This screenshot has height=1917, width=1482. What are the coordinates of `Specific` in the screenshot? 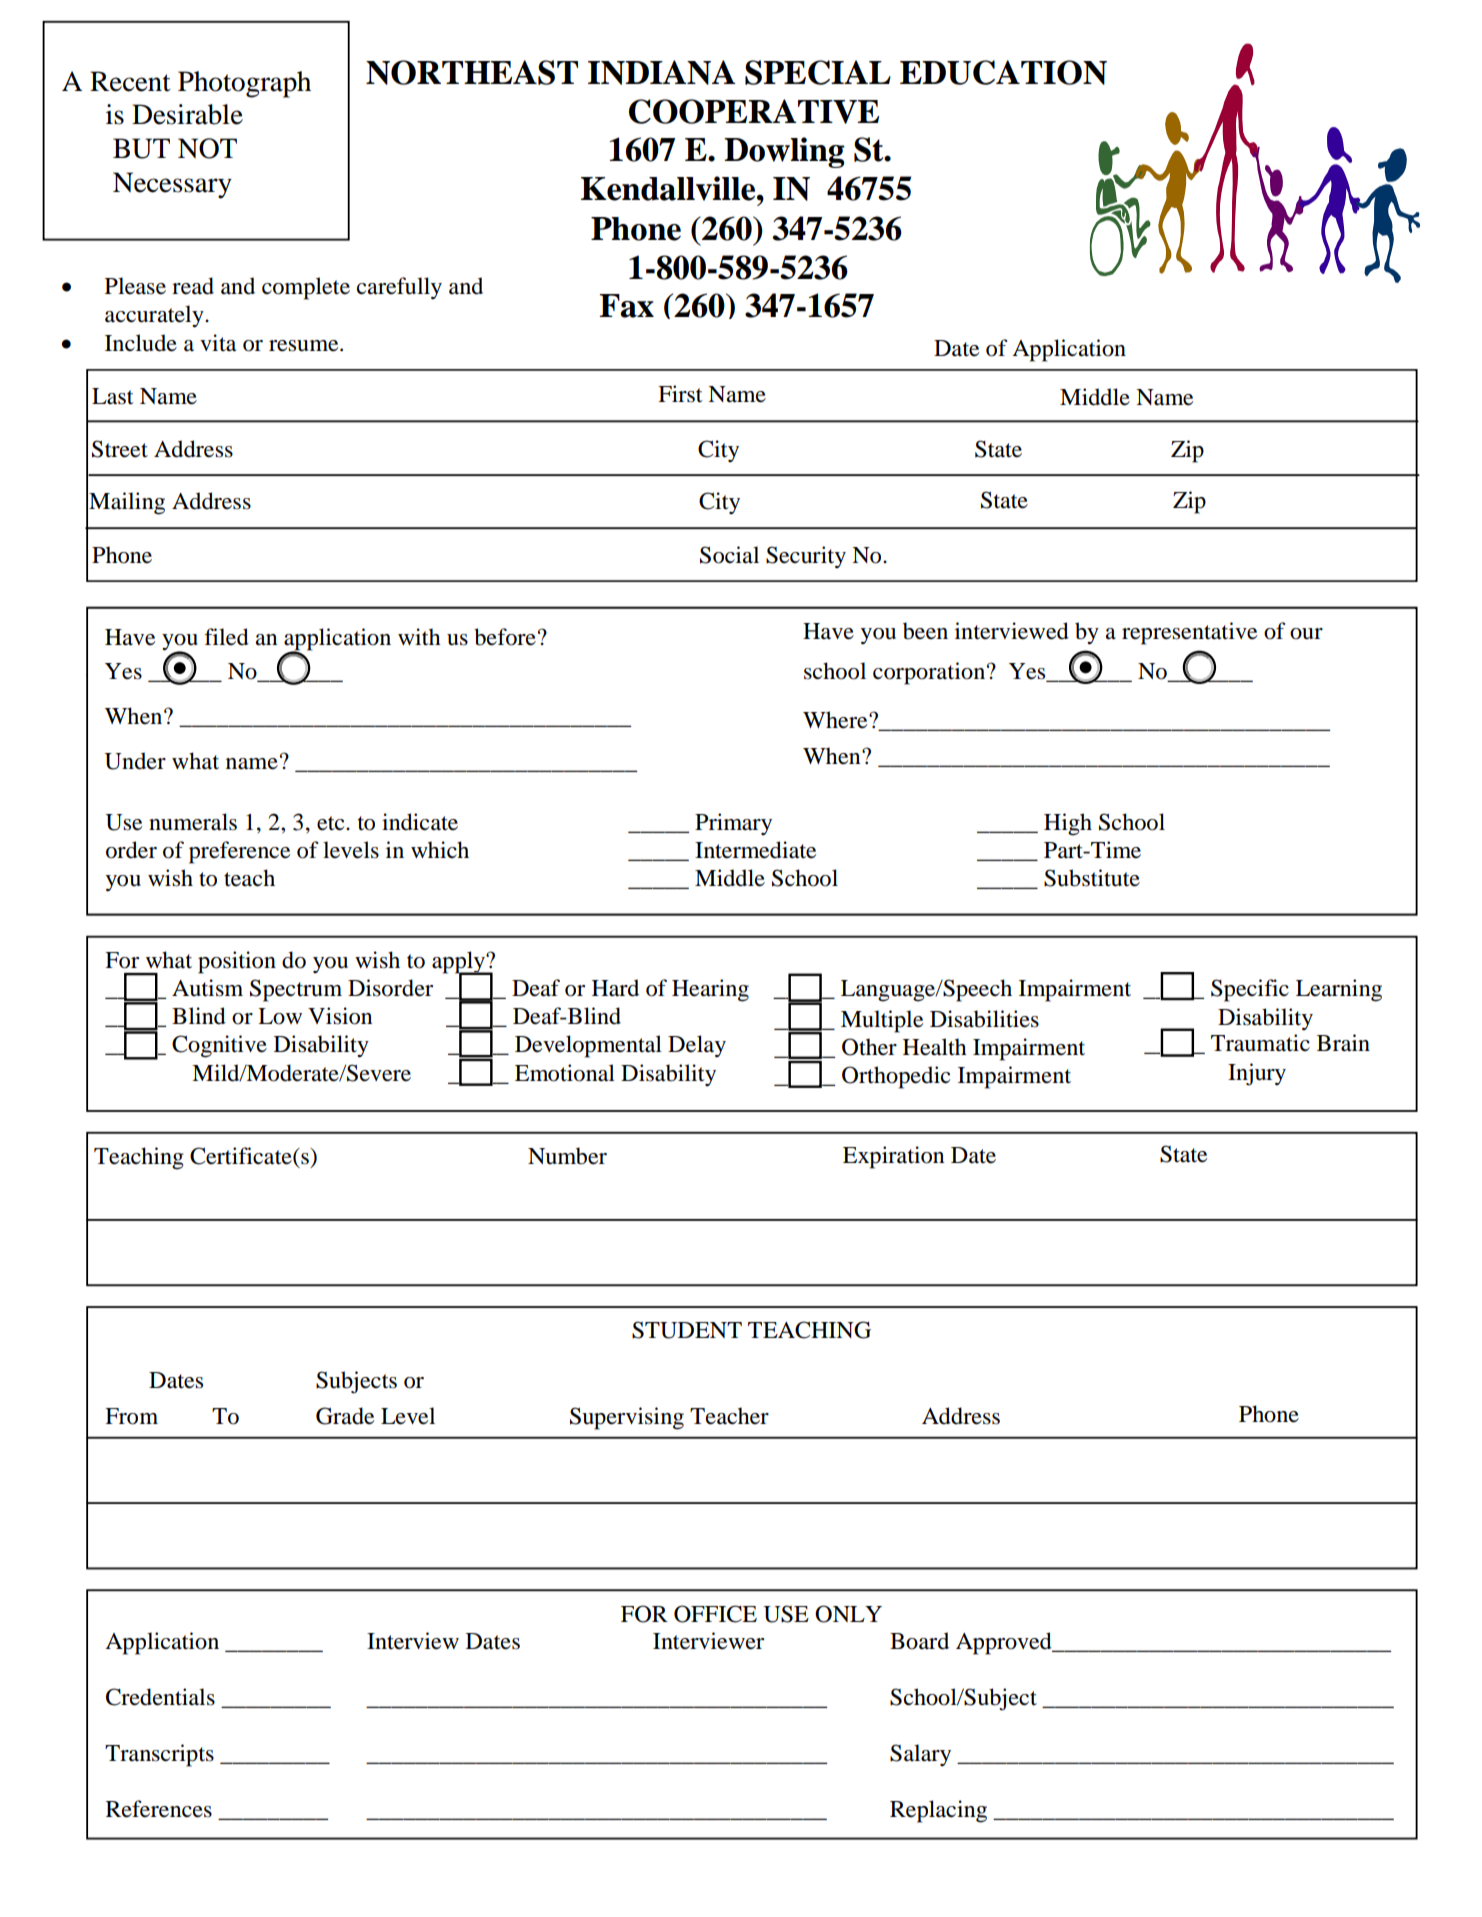 It's located at (1250, 990).
